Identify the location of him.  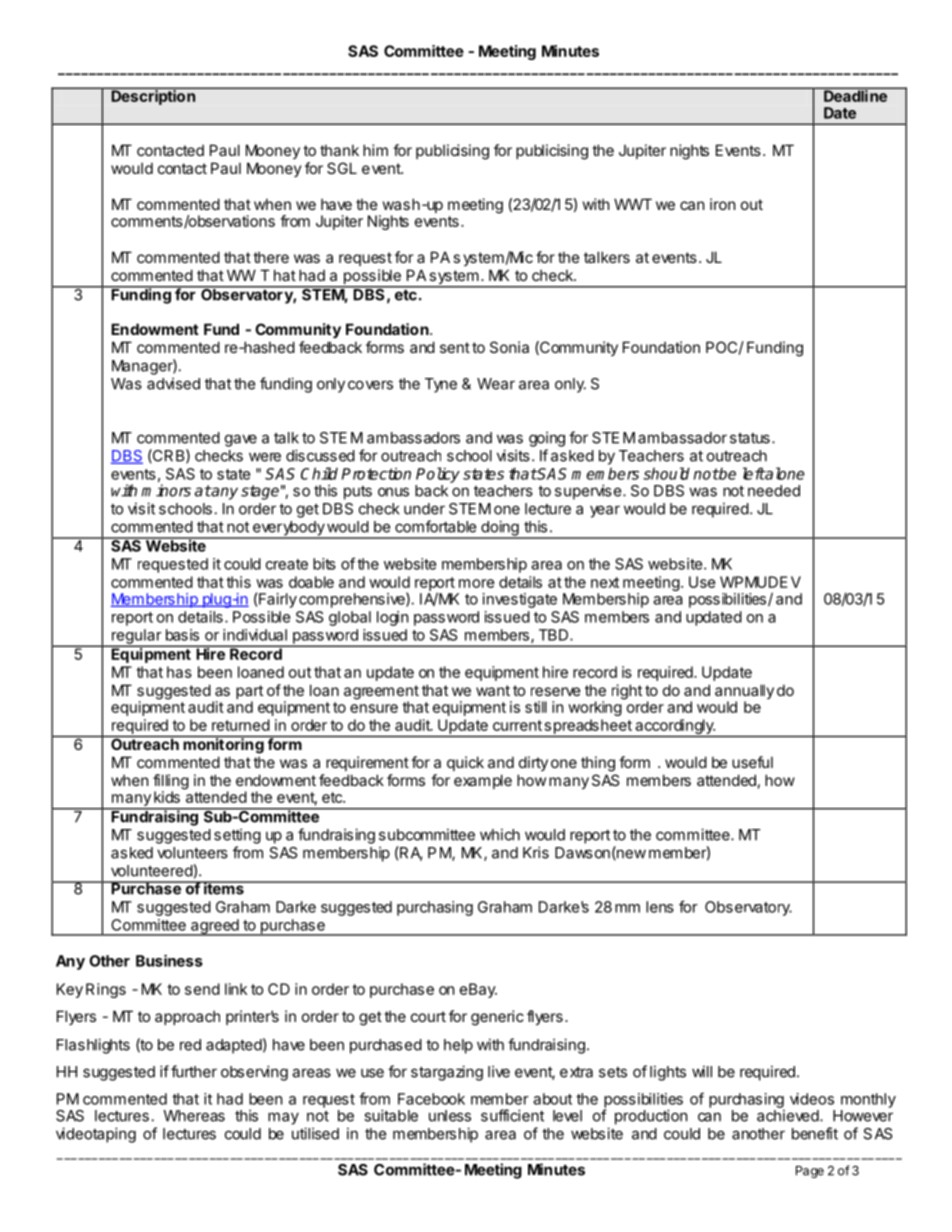
(375, 150).
